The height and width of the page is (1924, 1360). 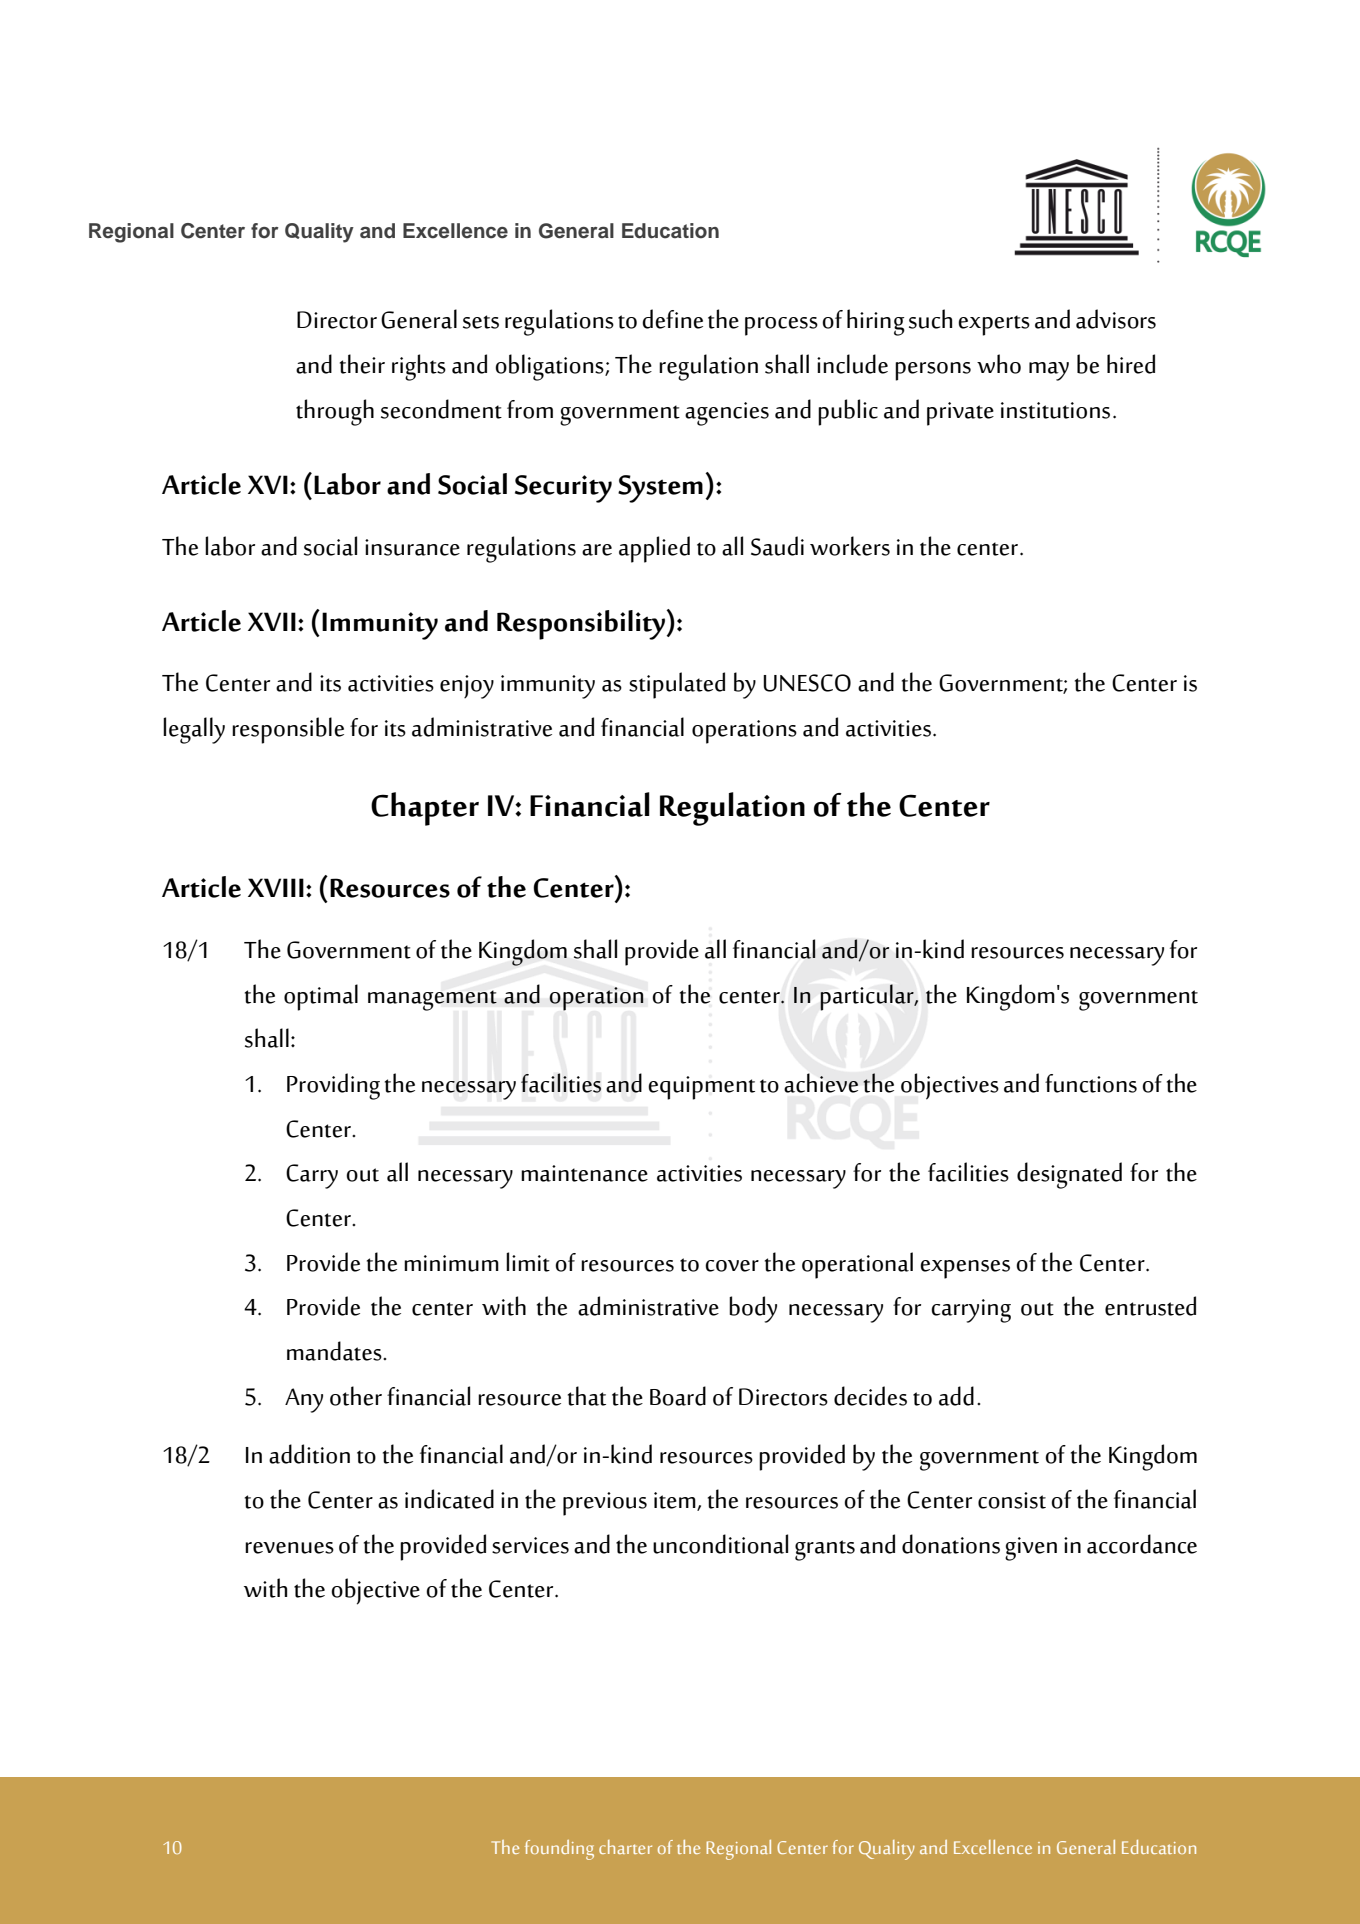 I want to click on define, so click(x=672, y=319).
